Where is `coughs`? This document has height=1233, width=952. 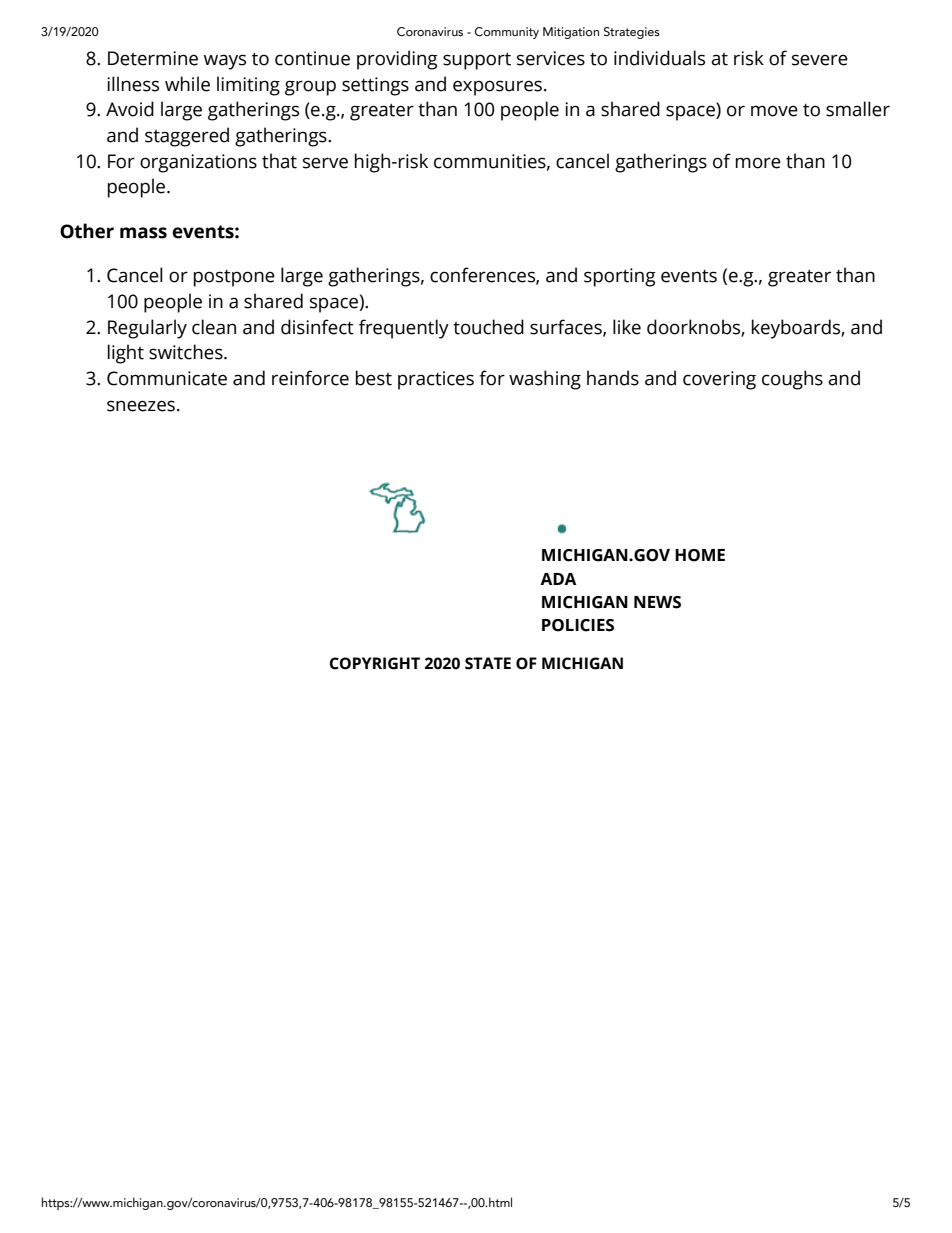 coughs is located at coordinates (792, 380).
